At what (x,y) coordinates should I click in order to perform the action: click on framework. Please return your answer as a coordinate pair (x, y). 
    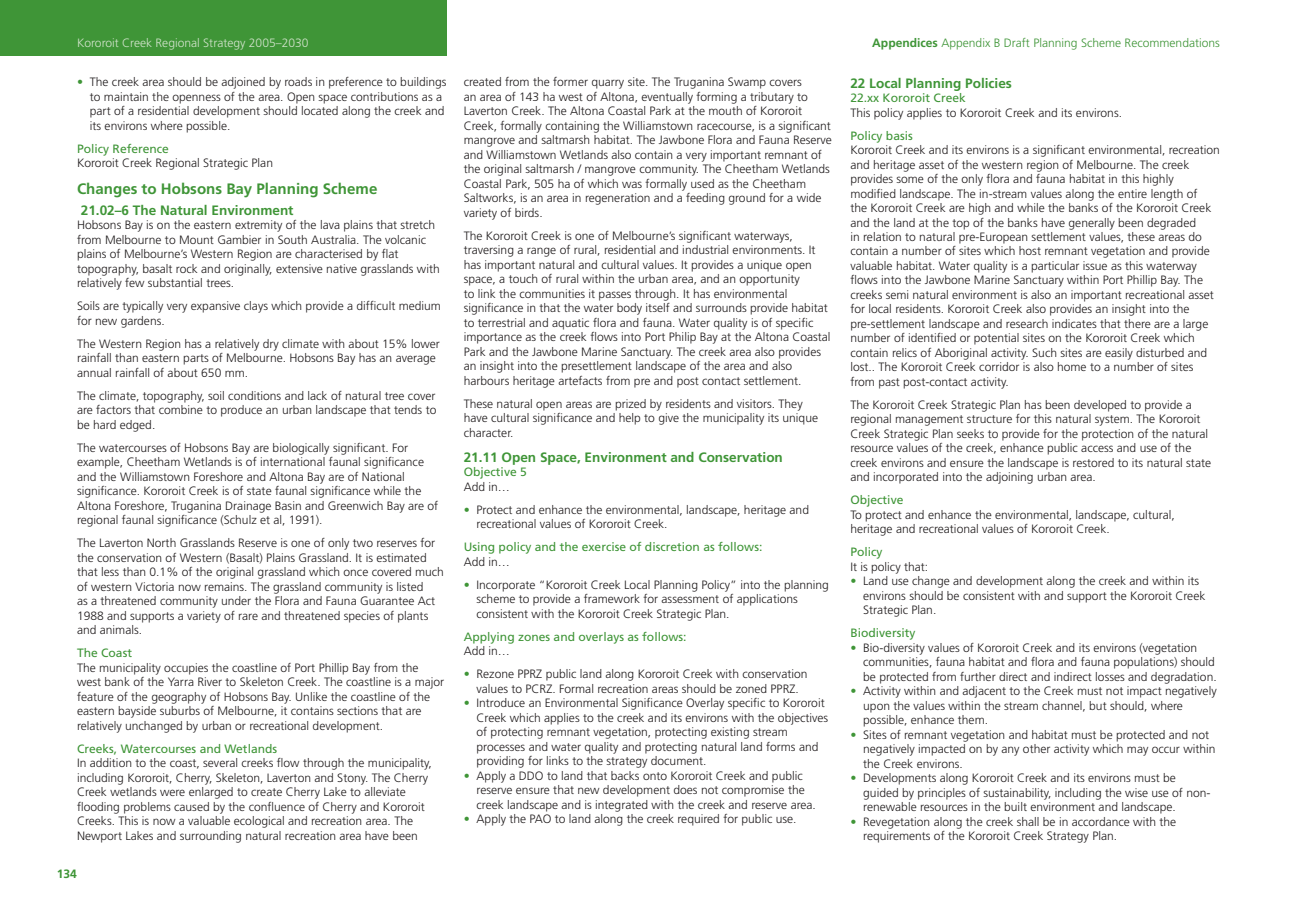
    Looking at the image, I should click on (612, 598).
